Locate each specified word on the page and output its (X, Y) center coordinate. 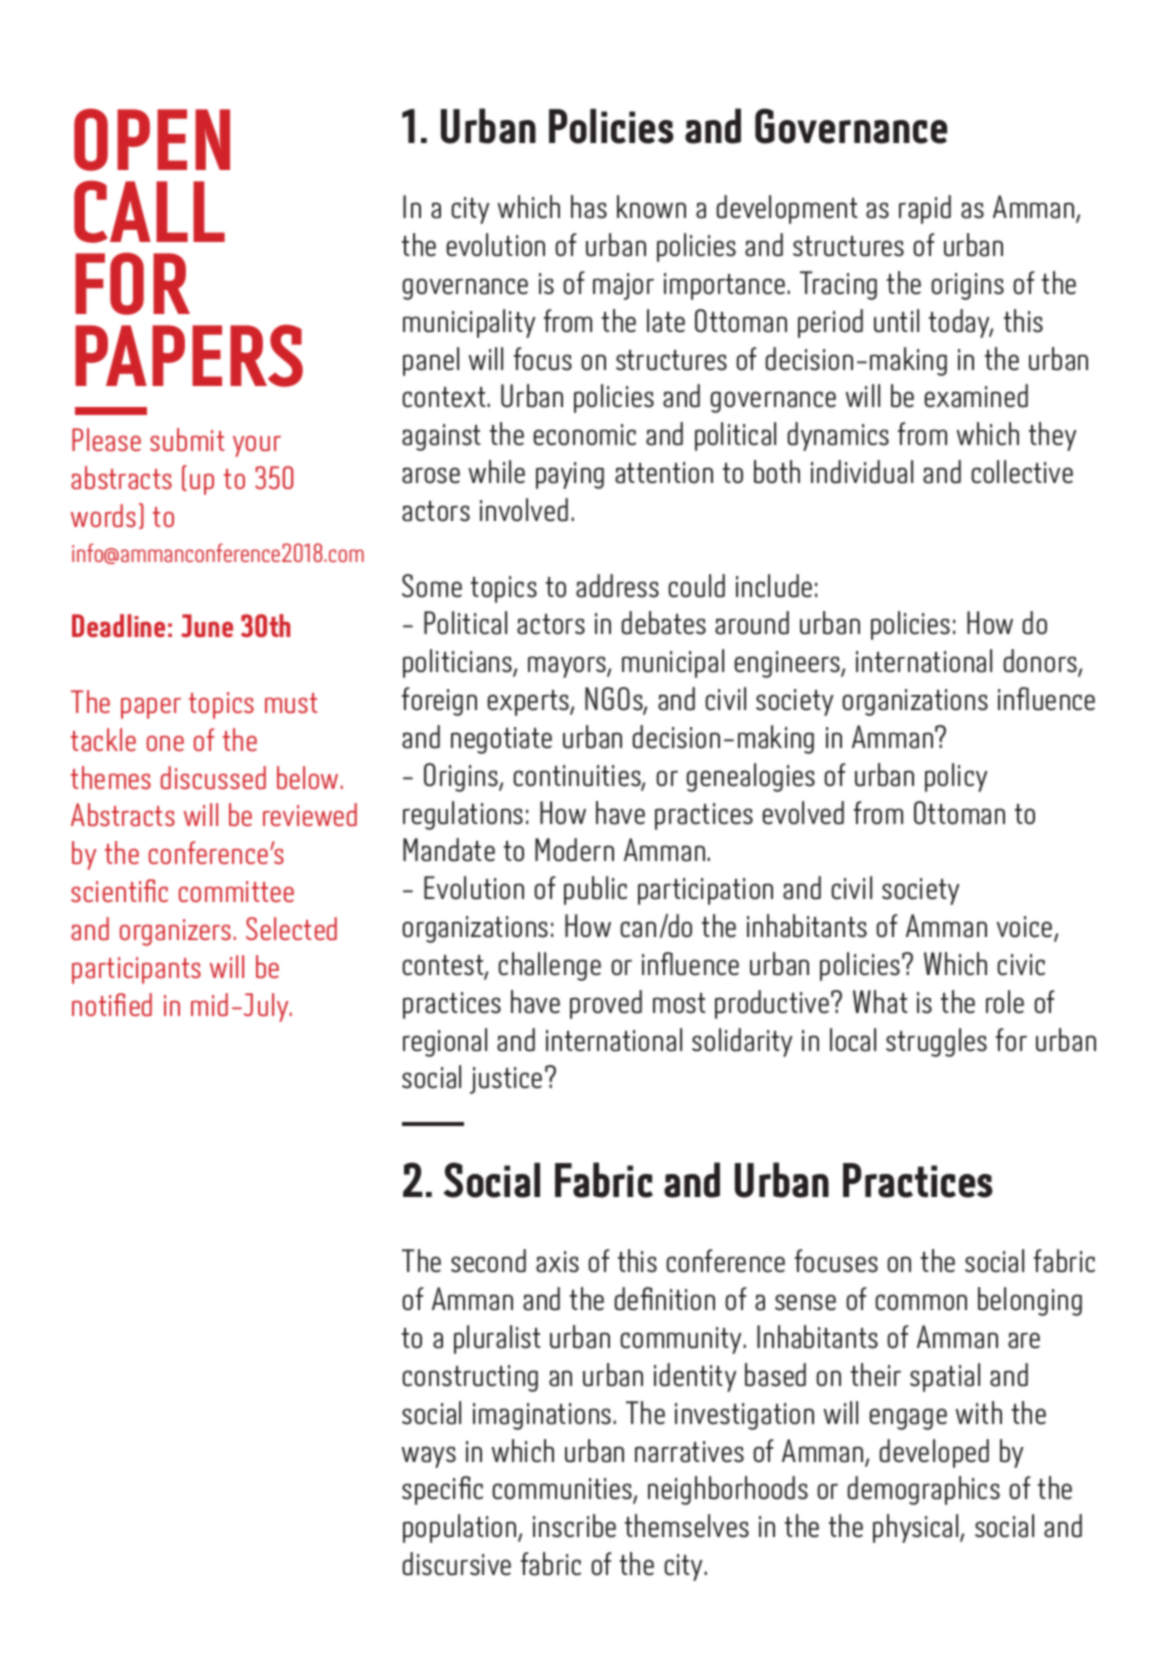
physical (917, 1528)
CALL (149, 211)
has (589, 207)
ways (429, 1457)
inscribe (574, 1526)
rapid (925, 209)
